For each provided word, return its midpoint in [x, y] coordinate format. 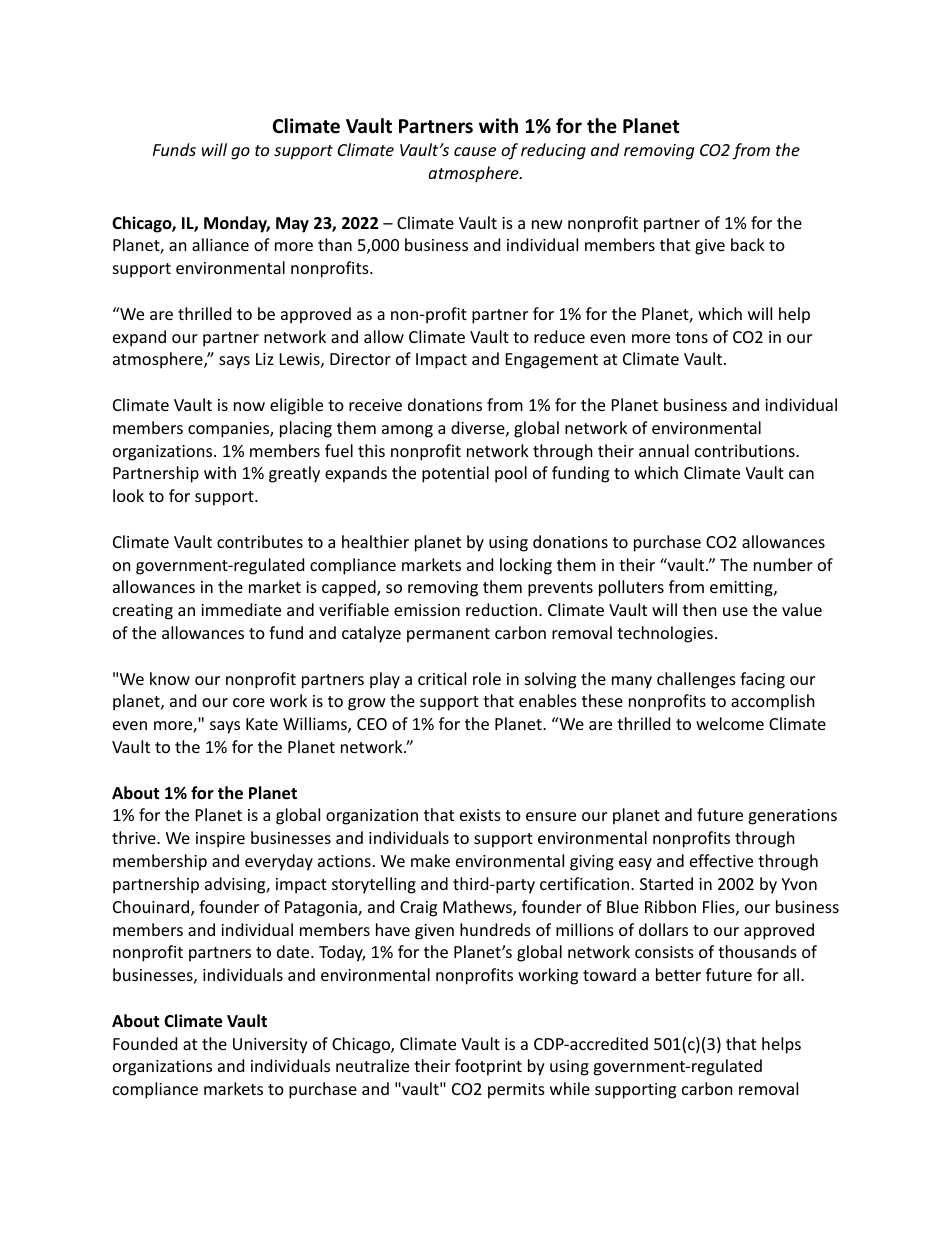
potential [455, 474]
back [748, 244]
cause [475, 151]
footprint [488, 1067]
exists [480, 815]
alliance [220, 244]
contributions [746, 450]
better [678, 974]
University [270, 1046]
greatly [294, 474]
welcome [730, 723]
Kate [262, 724]
